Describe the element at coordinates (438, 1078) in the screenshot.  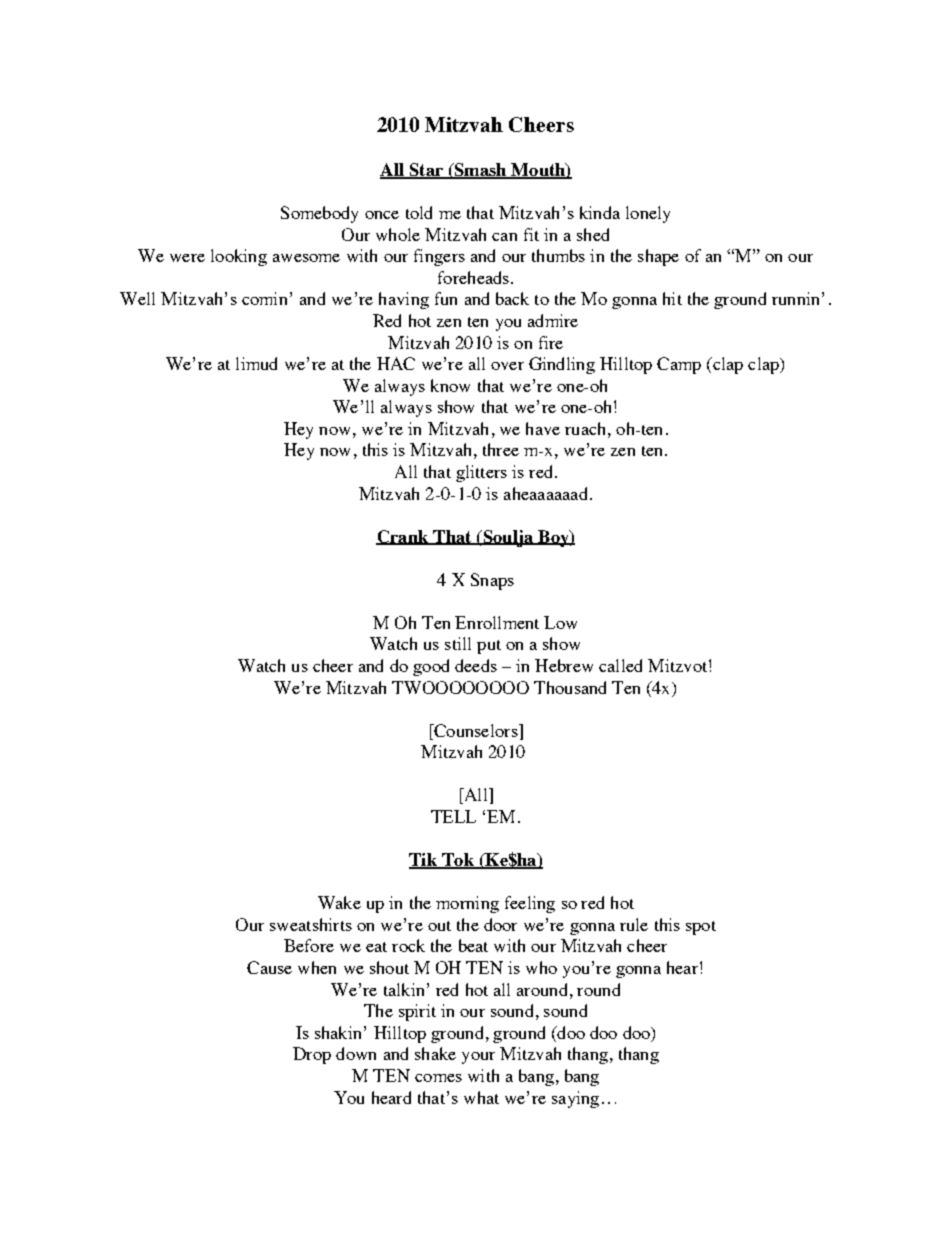
I see `comes` at that location.
